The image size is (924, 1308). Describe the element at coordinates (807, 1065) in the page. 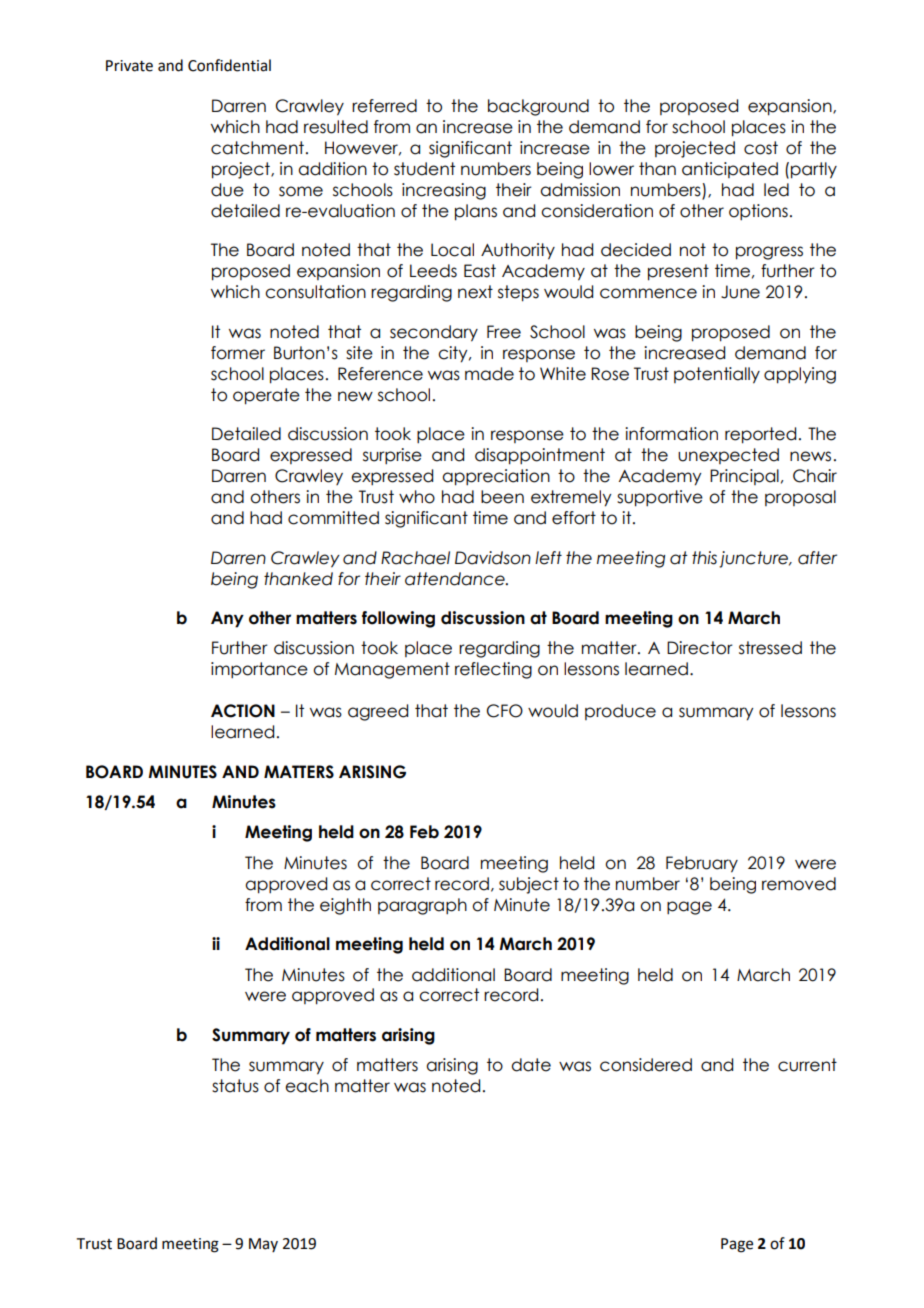

I see `current` at that location.
